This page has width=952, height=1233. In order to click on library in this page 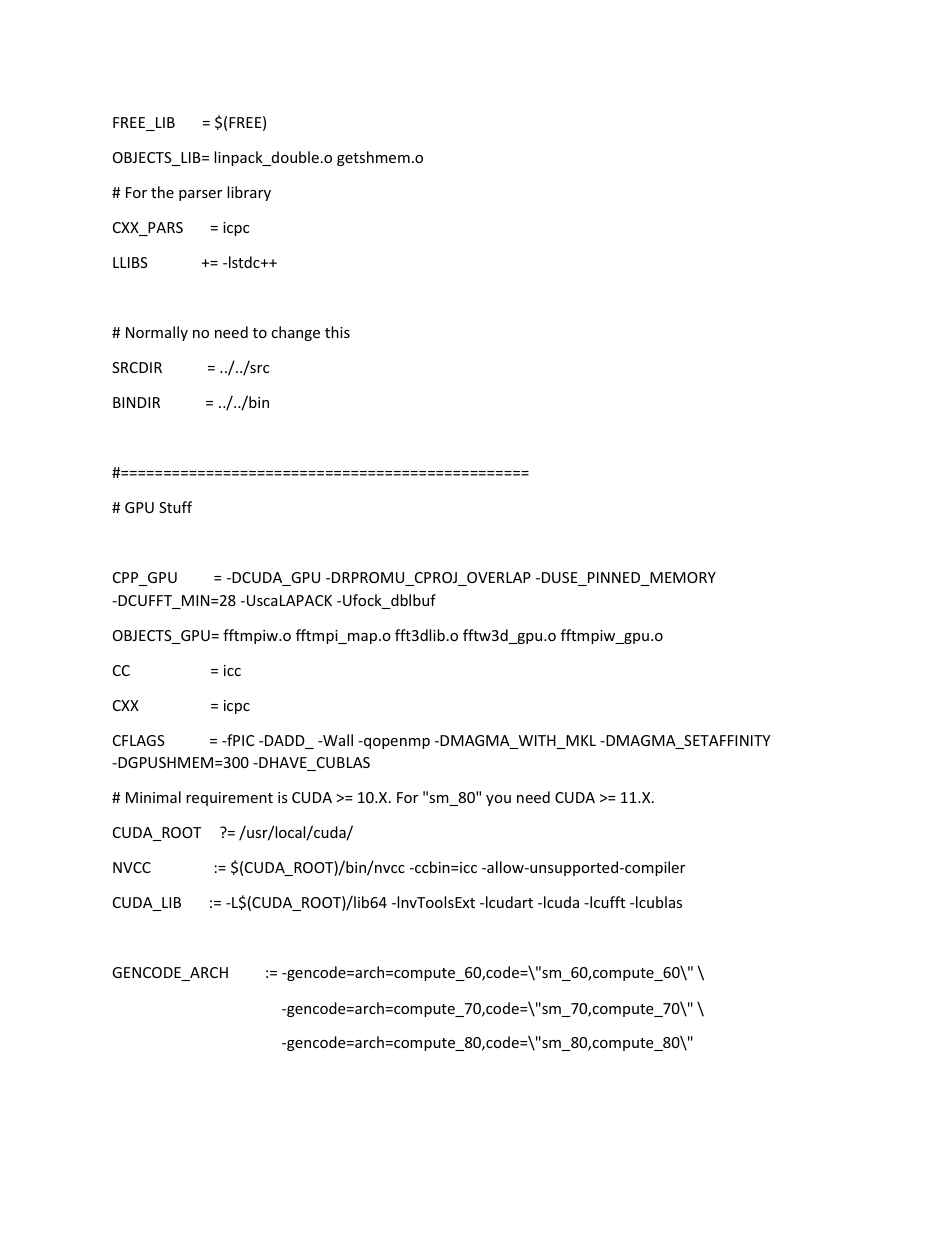, I will do `click(249, 193)`.
